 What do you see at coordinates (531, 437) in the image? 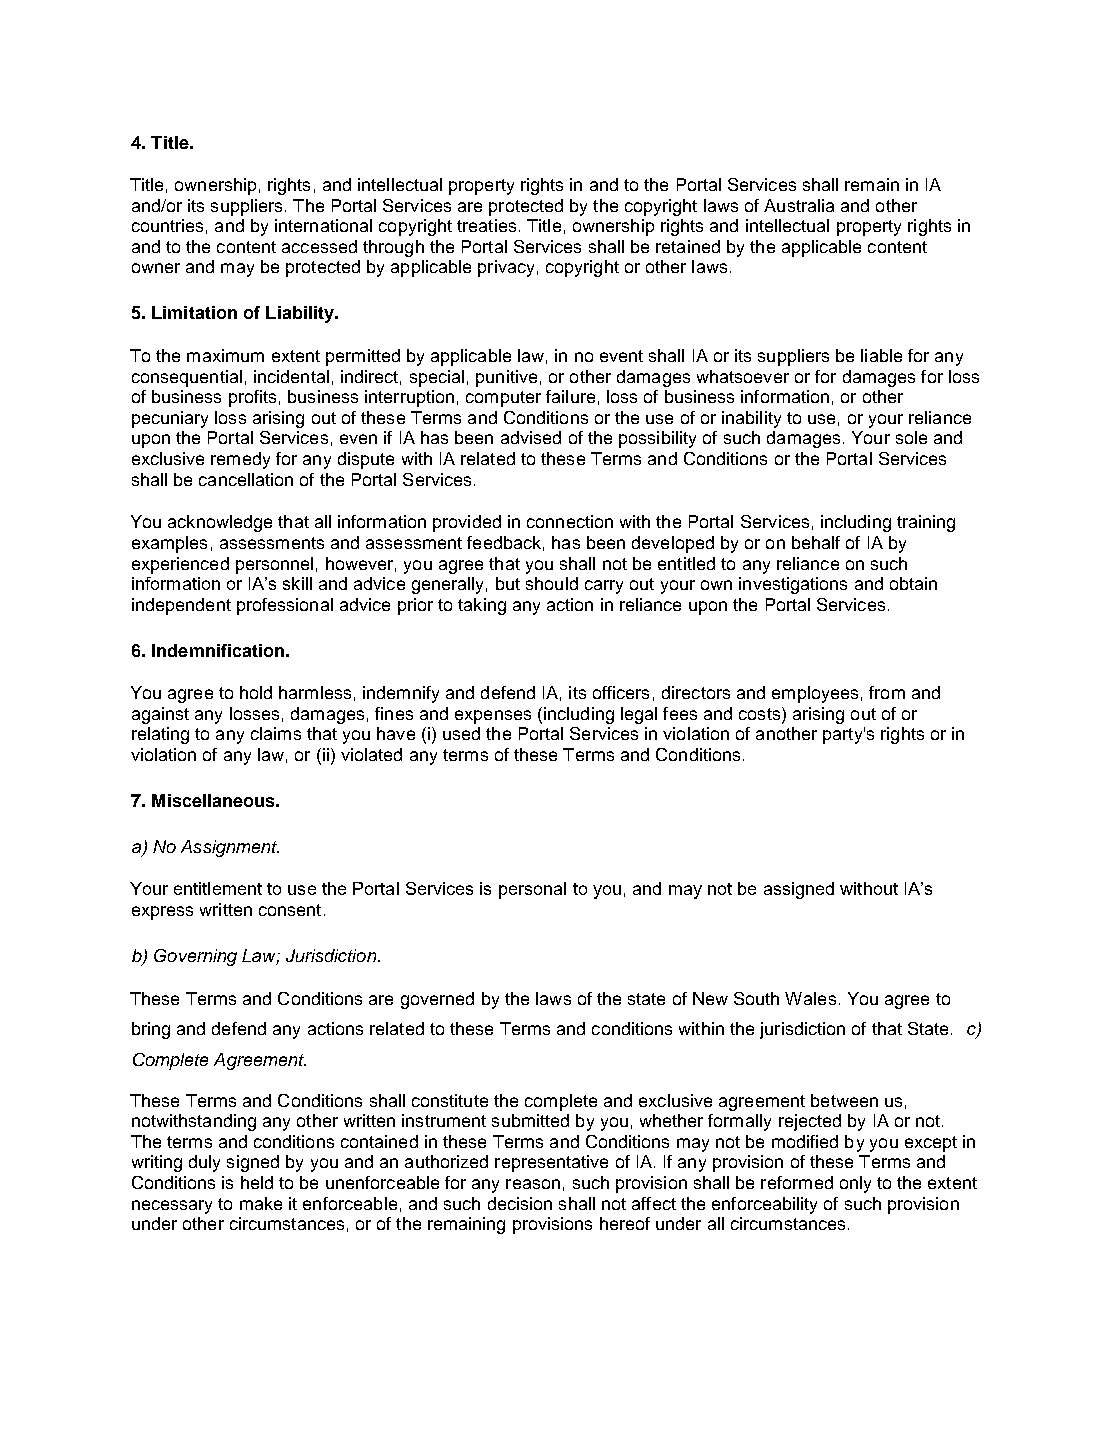
I see `advised` at bounding box center [531, 437].
